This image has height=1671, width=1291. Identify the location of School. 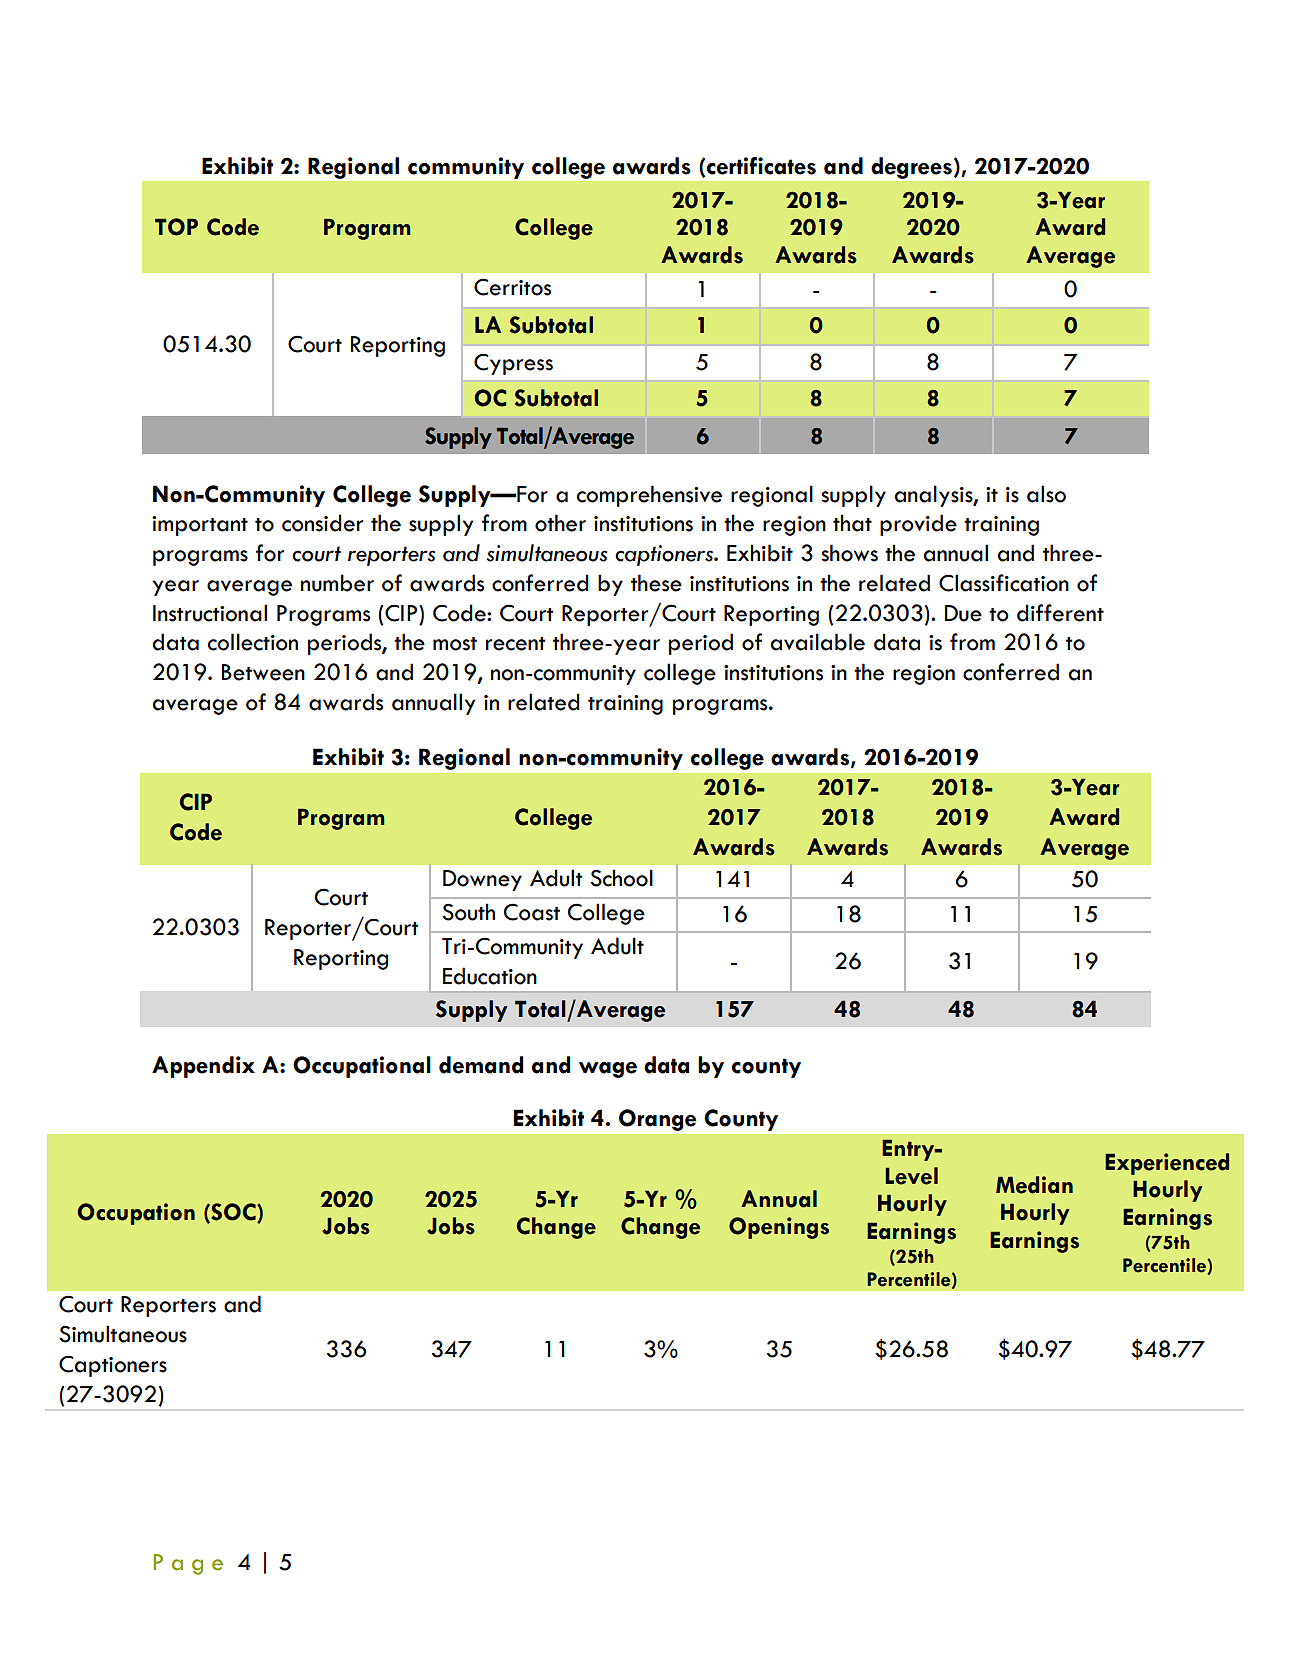
(621, 878).
